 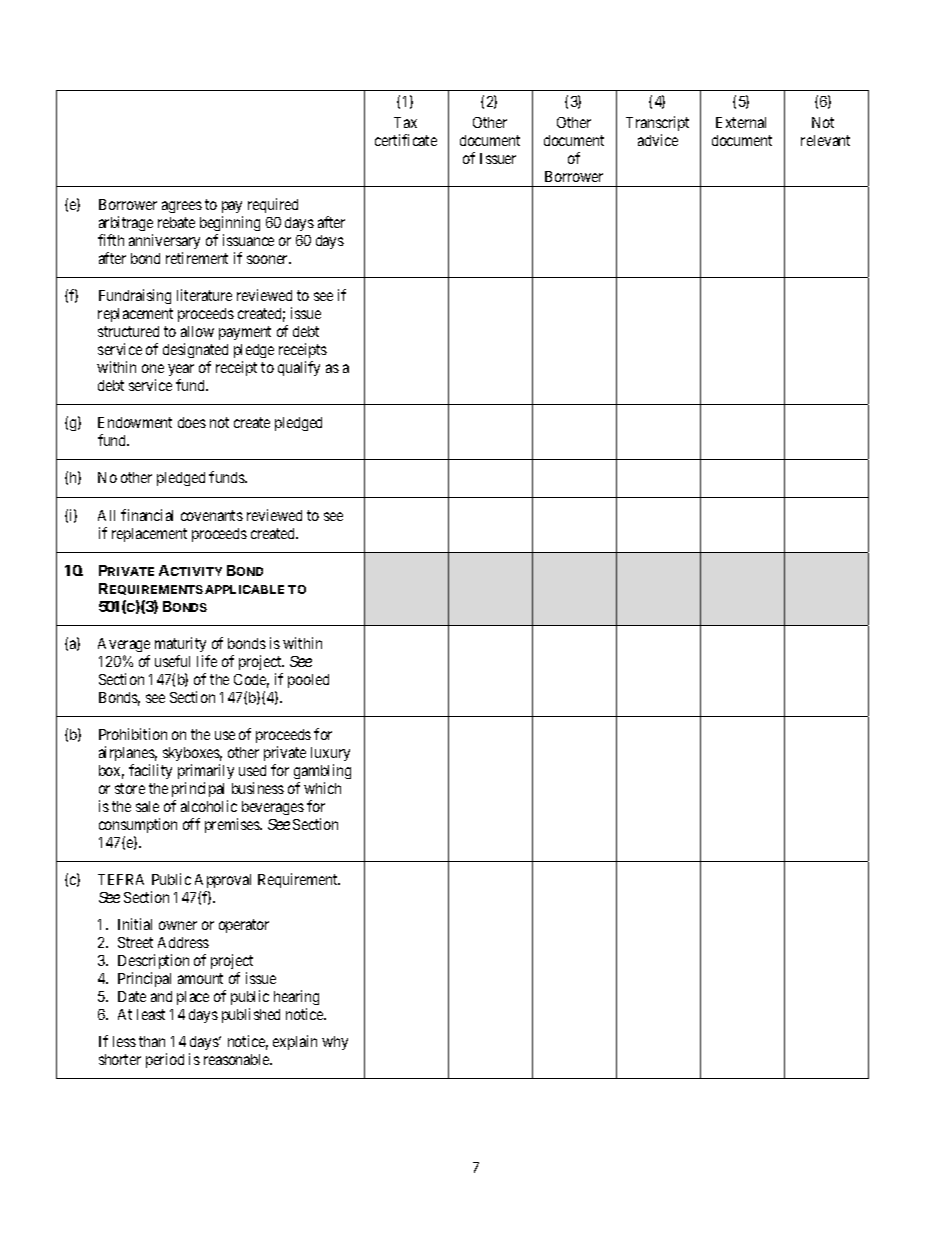 I want to click on External, so click(x=741, y=122).
